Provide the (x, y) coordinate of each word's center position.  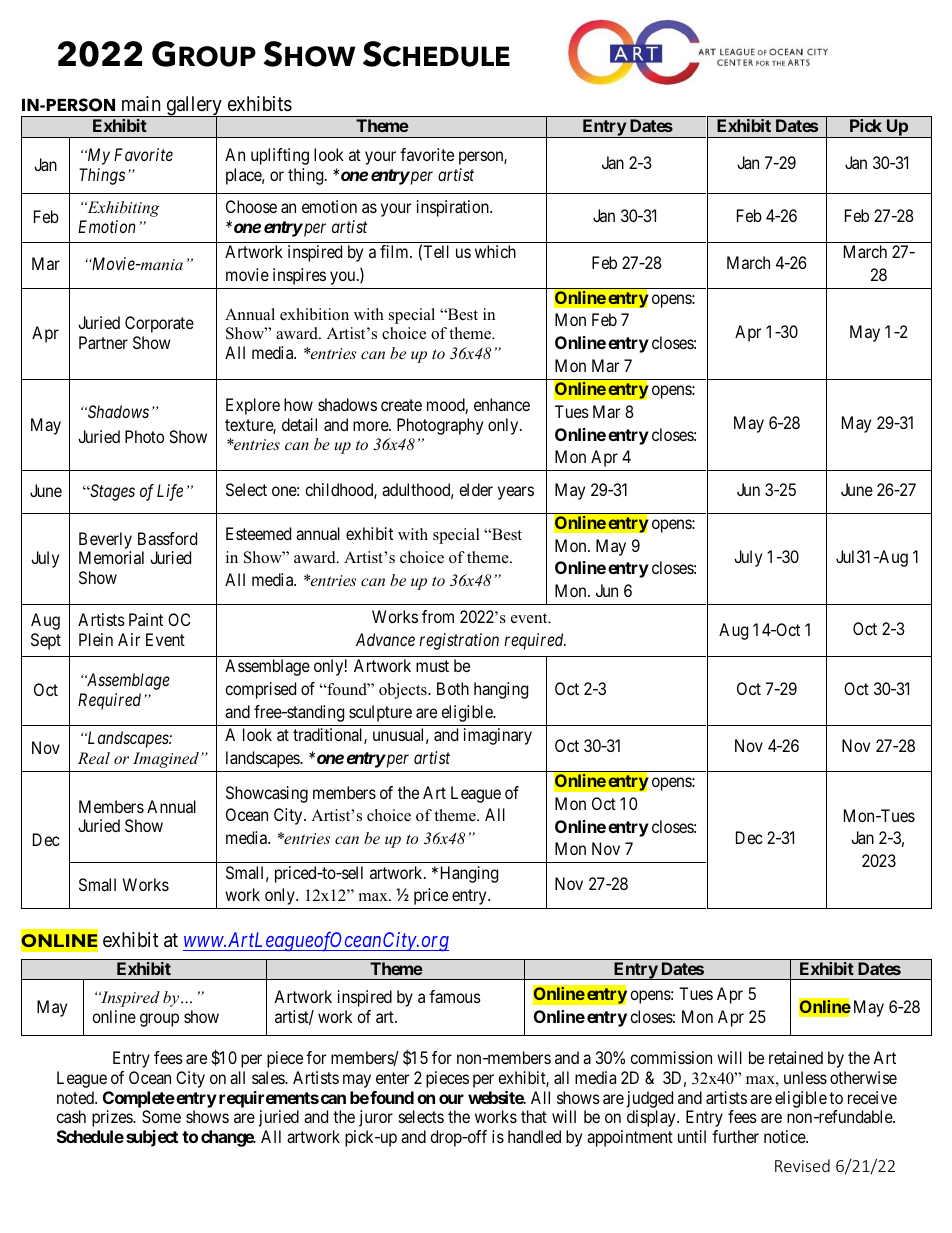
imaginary (498, 736)
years (516, 493)
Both (453, 688)
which (495, 251)
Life (170, 492)
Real (94, 758)
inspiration (454, 208)
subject (152, 1138)
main (141, 104)
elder (476, 489)
